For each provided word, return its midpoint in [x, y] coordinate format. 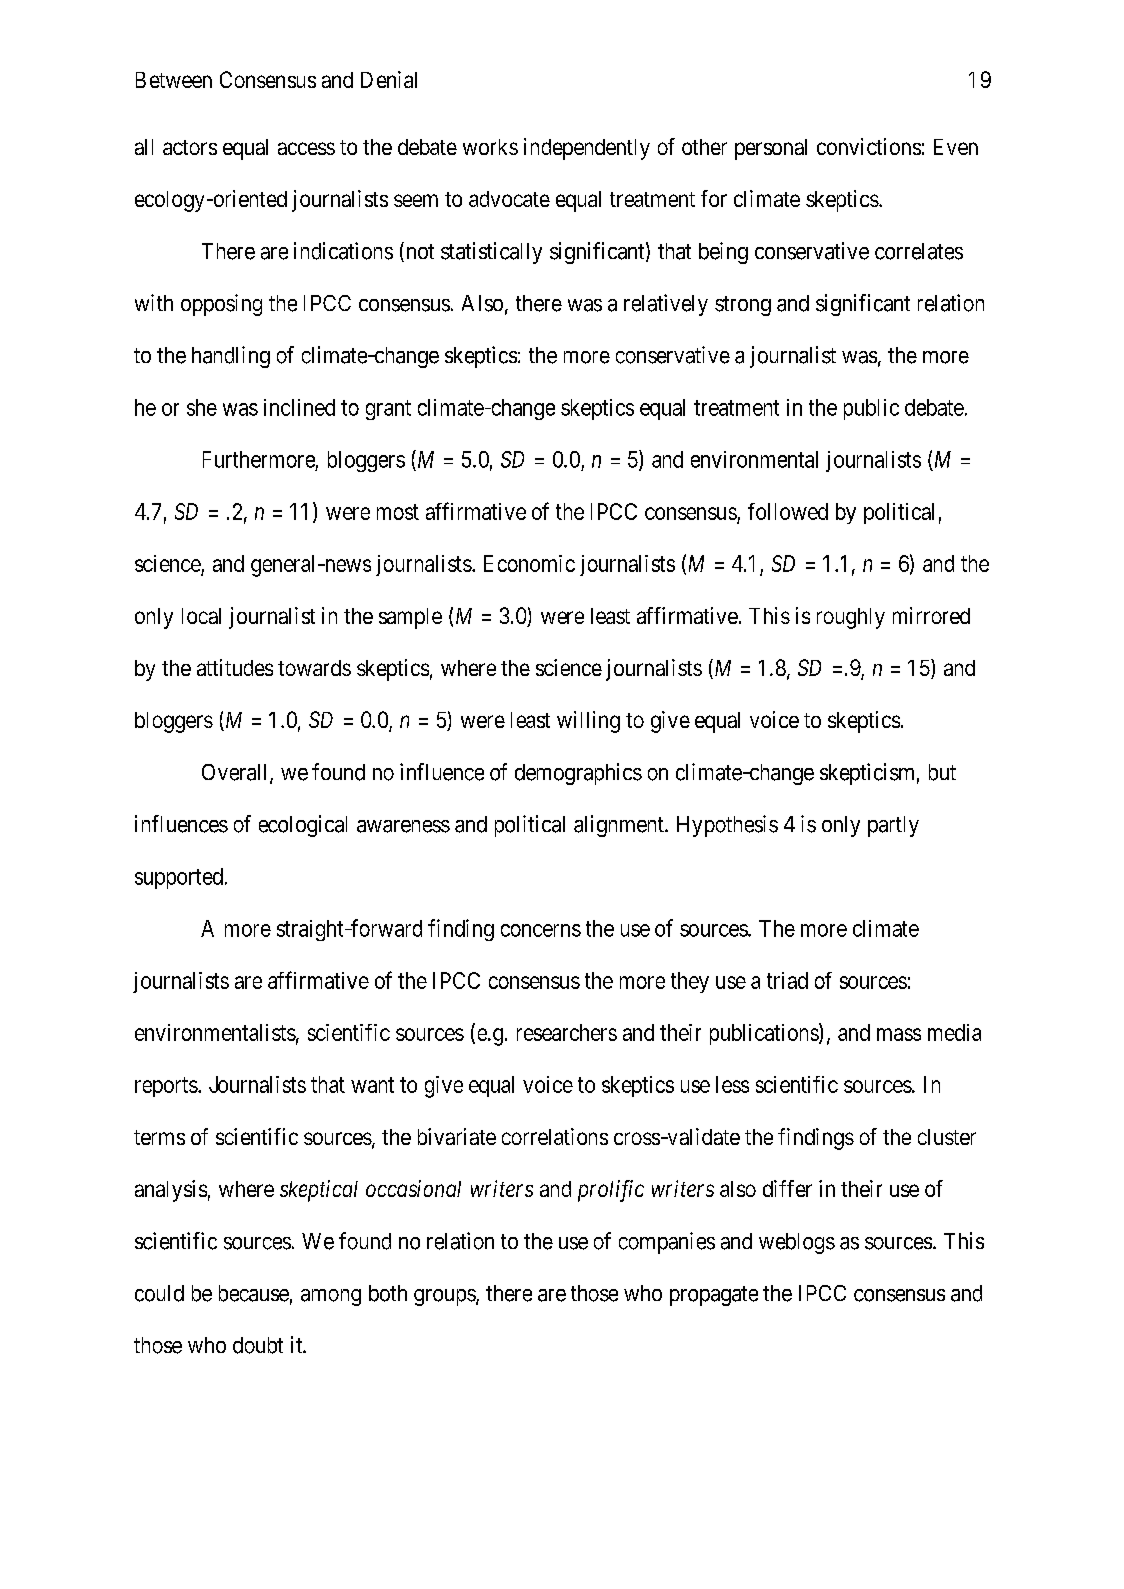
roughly [851, 618]
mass [899, 1034]
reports [166, 1087]
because [254, 1293]
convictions [869, 146]
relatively [666, 305]
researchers [567, 1032]
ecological [303, 826]
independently [587, 149]
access [306, 148]
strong [743, 306]
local [201, 616]
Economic [529, 563]
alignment [620, 826]
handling [231, 357]
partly [893, 826]
